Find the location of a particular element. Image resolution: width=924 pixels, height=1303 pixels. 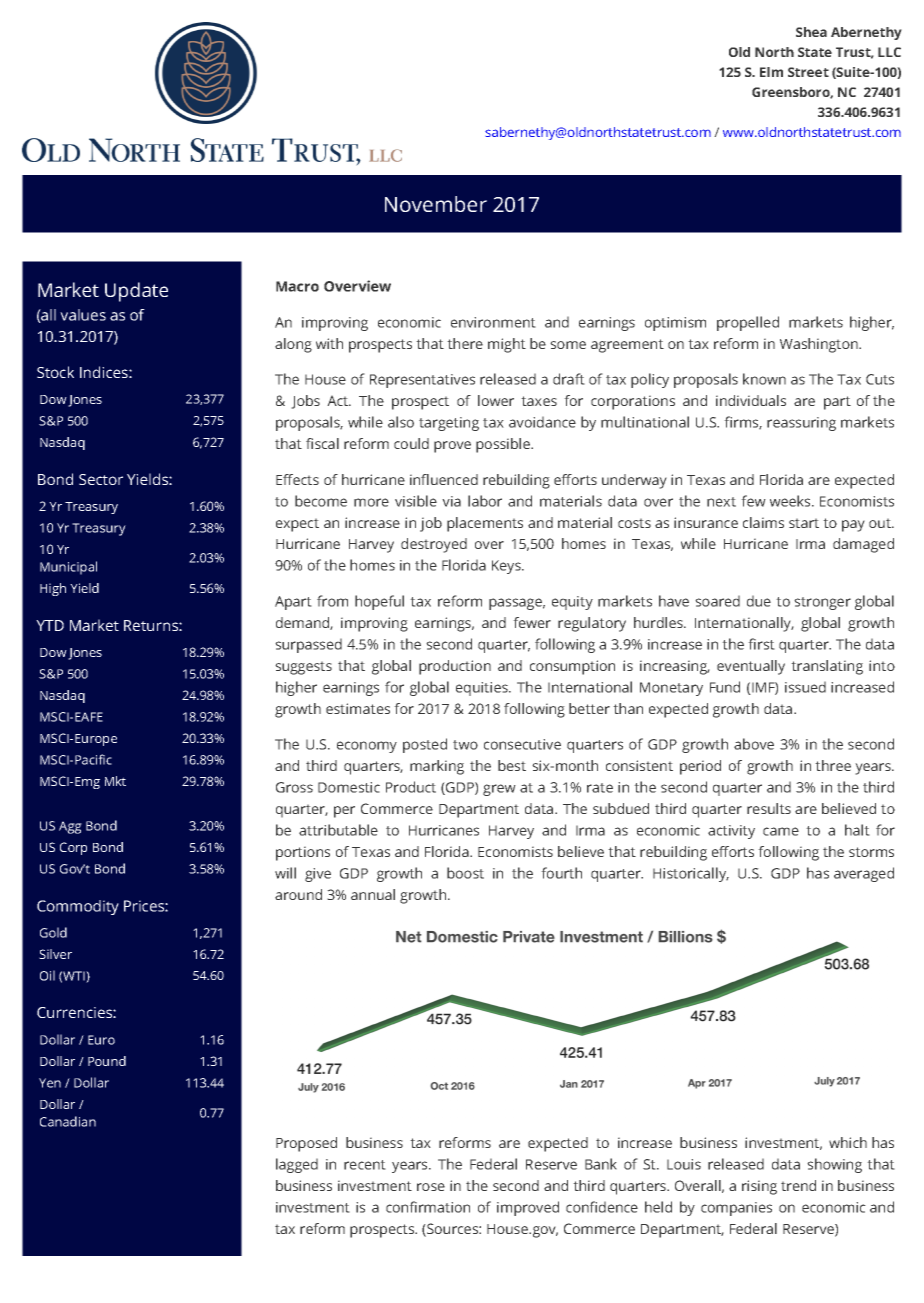

fewer is located at coordinates (532, 622).
